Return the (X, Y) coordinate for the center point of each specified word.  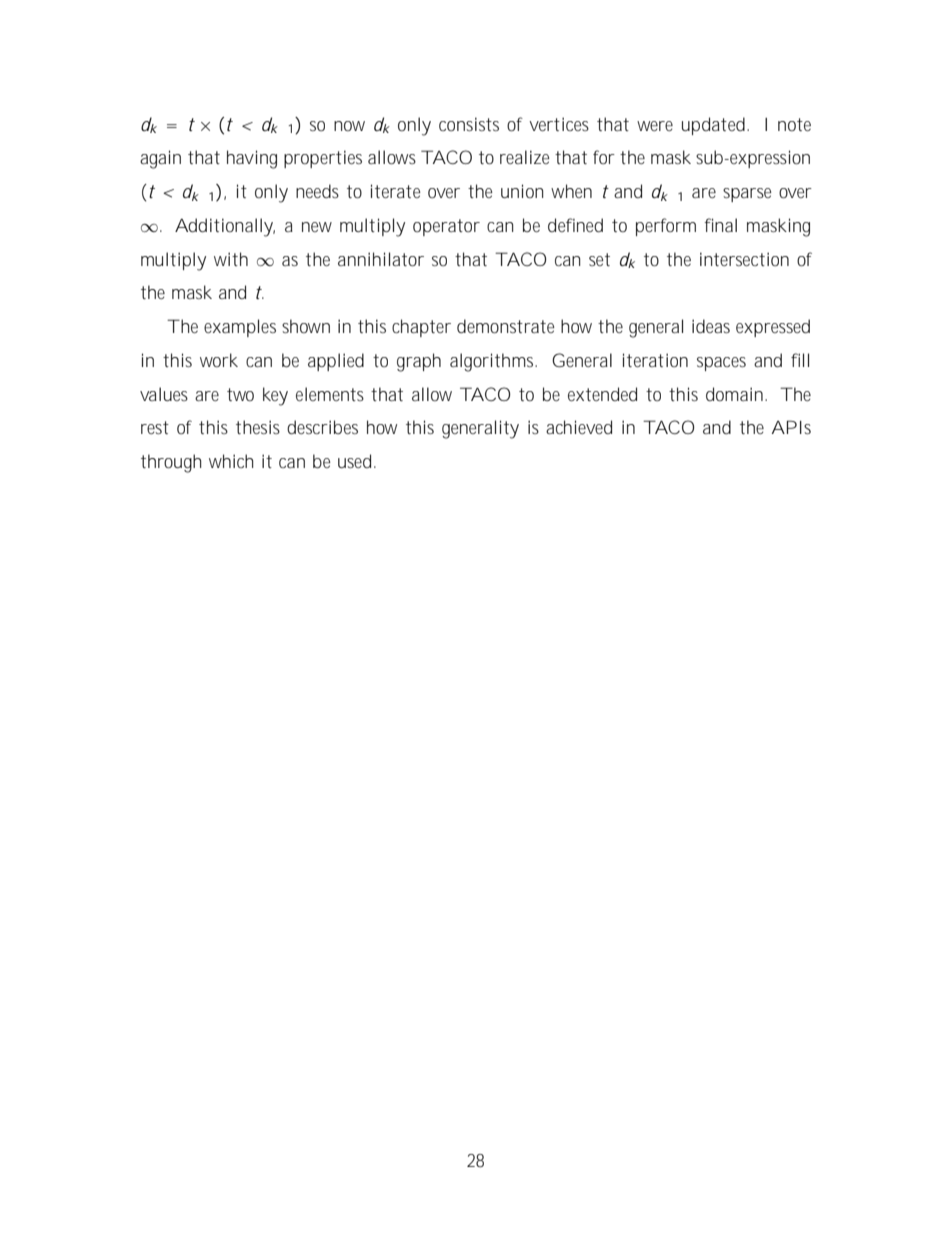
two (240, 394)
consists (469, 124)
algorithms (493, 362)
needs (317, 191)
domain (736, 394)
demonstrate (505, 326)
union (522, 191)
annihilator (381, 259)
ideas (711, 326)
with (231, 259)
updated (715, 126)
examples (240, 328)
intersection (744, 259)
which (231, 461)
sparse (747, 195)
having (252, 159)
